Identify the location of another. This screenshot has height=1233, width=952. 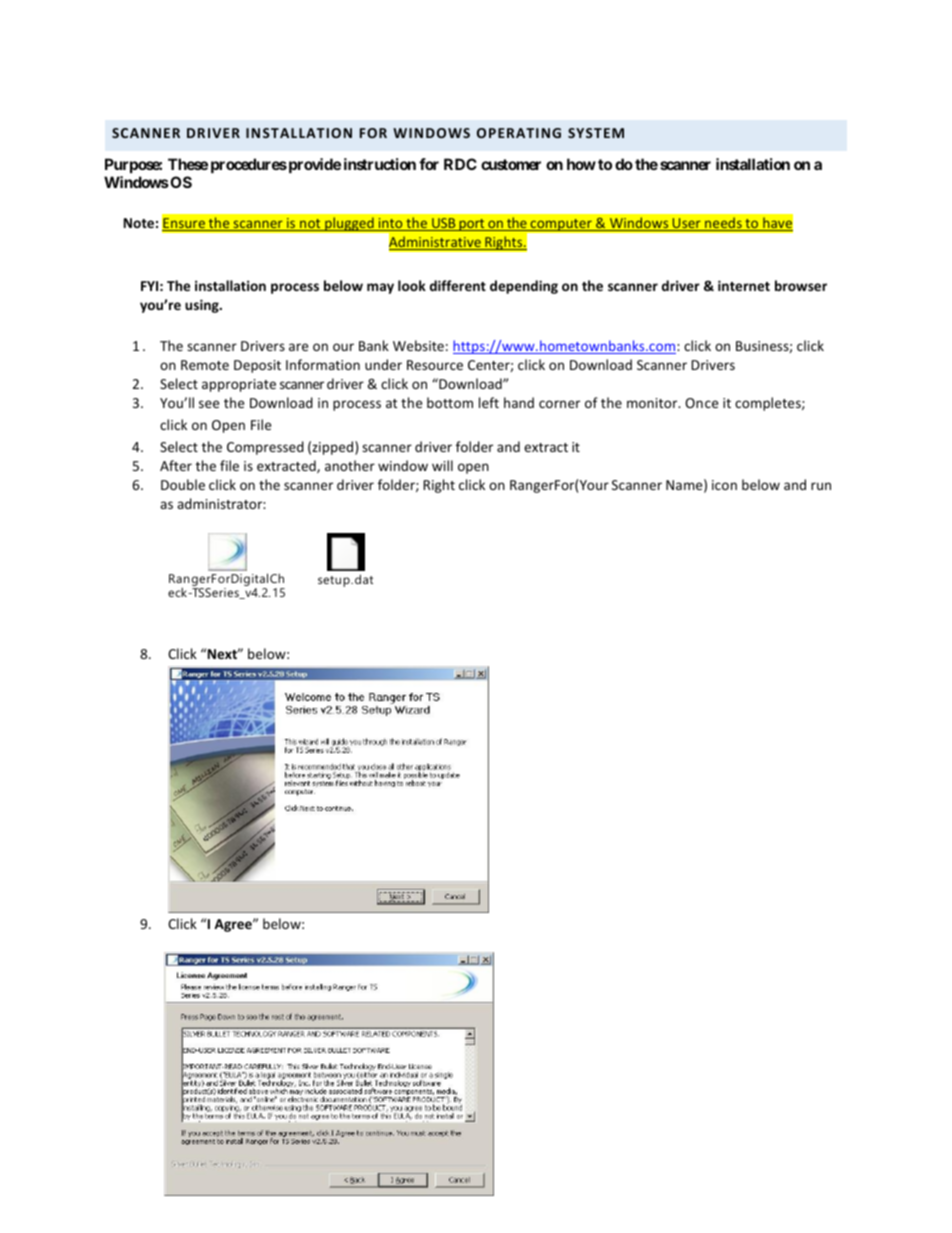
(350, 465).
